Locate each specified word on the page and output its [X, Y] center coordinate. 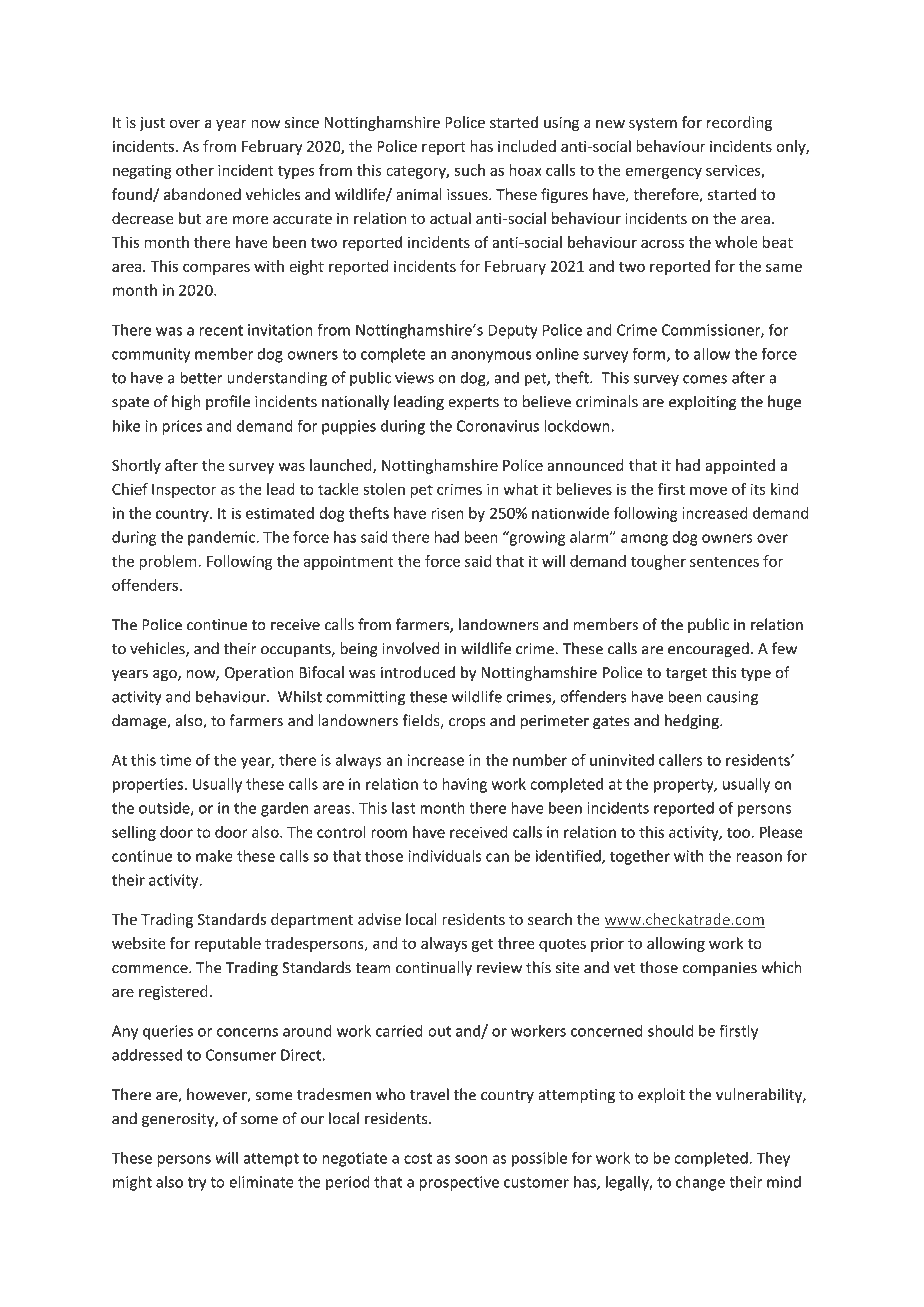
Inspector [184, 491]
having [465, 785]
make [214, 856]
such [470, 170]
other [195, 170]
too [738, 833]
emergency [663, 173]
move [708, 490]
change [700, 1183]
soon [471, 1159]
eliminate [261, 1182]
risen [447, 513]
